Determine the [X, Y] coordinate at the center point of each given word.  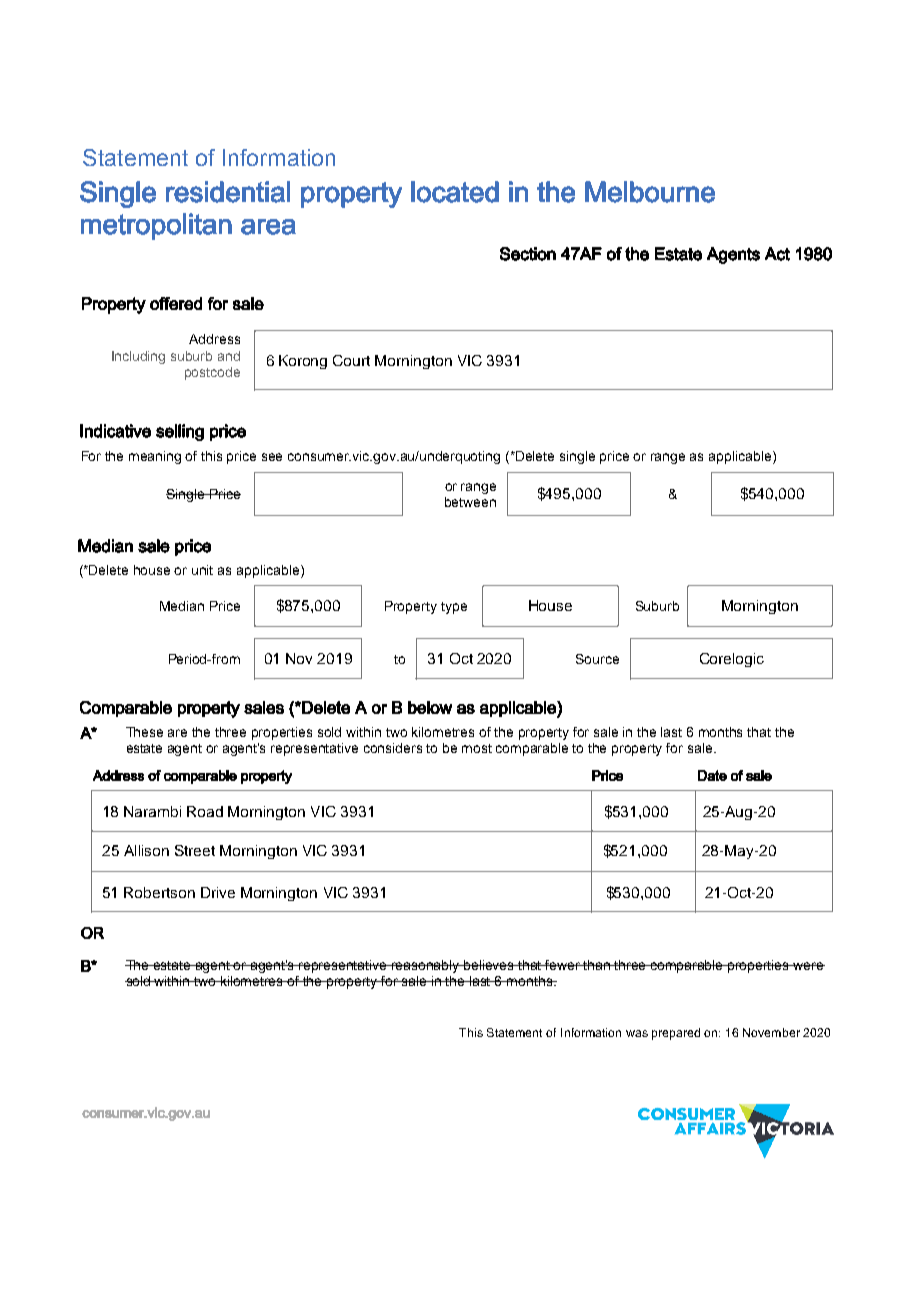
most [477, 748]
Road [205, 811]
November [771, 1032]
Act [777, 254]
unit [202, 570]
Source [597, 659]
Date [712, 775]
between [470, 502]
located [455, 192]
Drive [218, 892]
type [454, 608]
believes [489, 965]
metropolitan [156, 226]
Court [351, 360]
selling [180, 432]
